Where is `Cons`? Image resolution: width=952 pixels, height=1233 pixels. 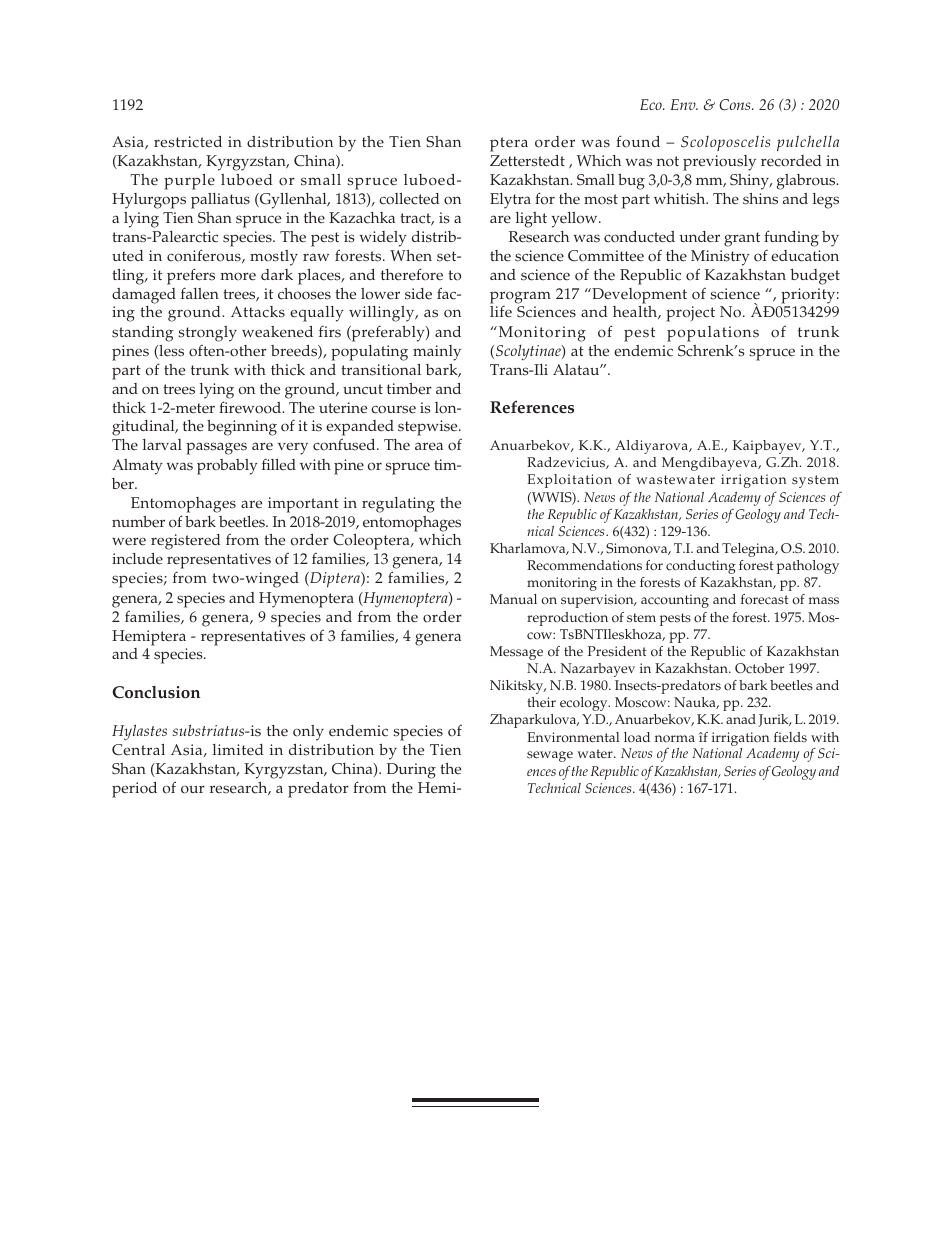
Cons is located at coordinates (736, 105).
